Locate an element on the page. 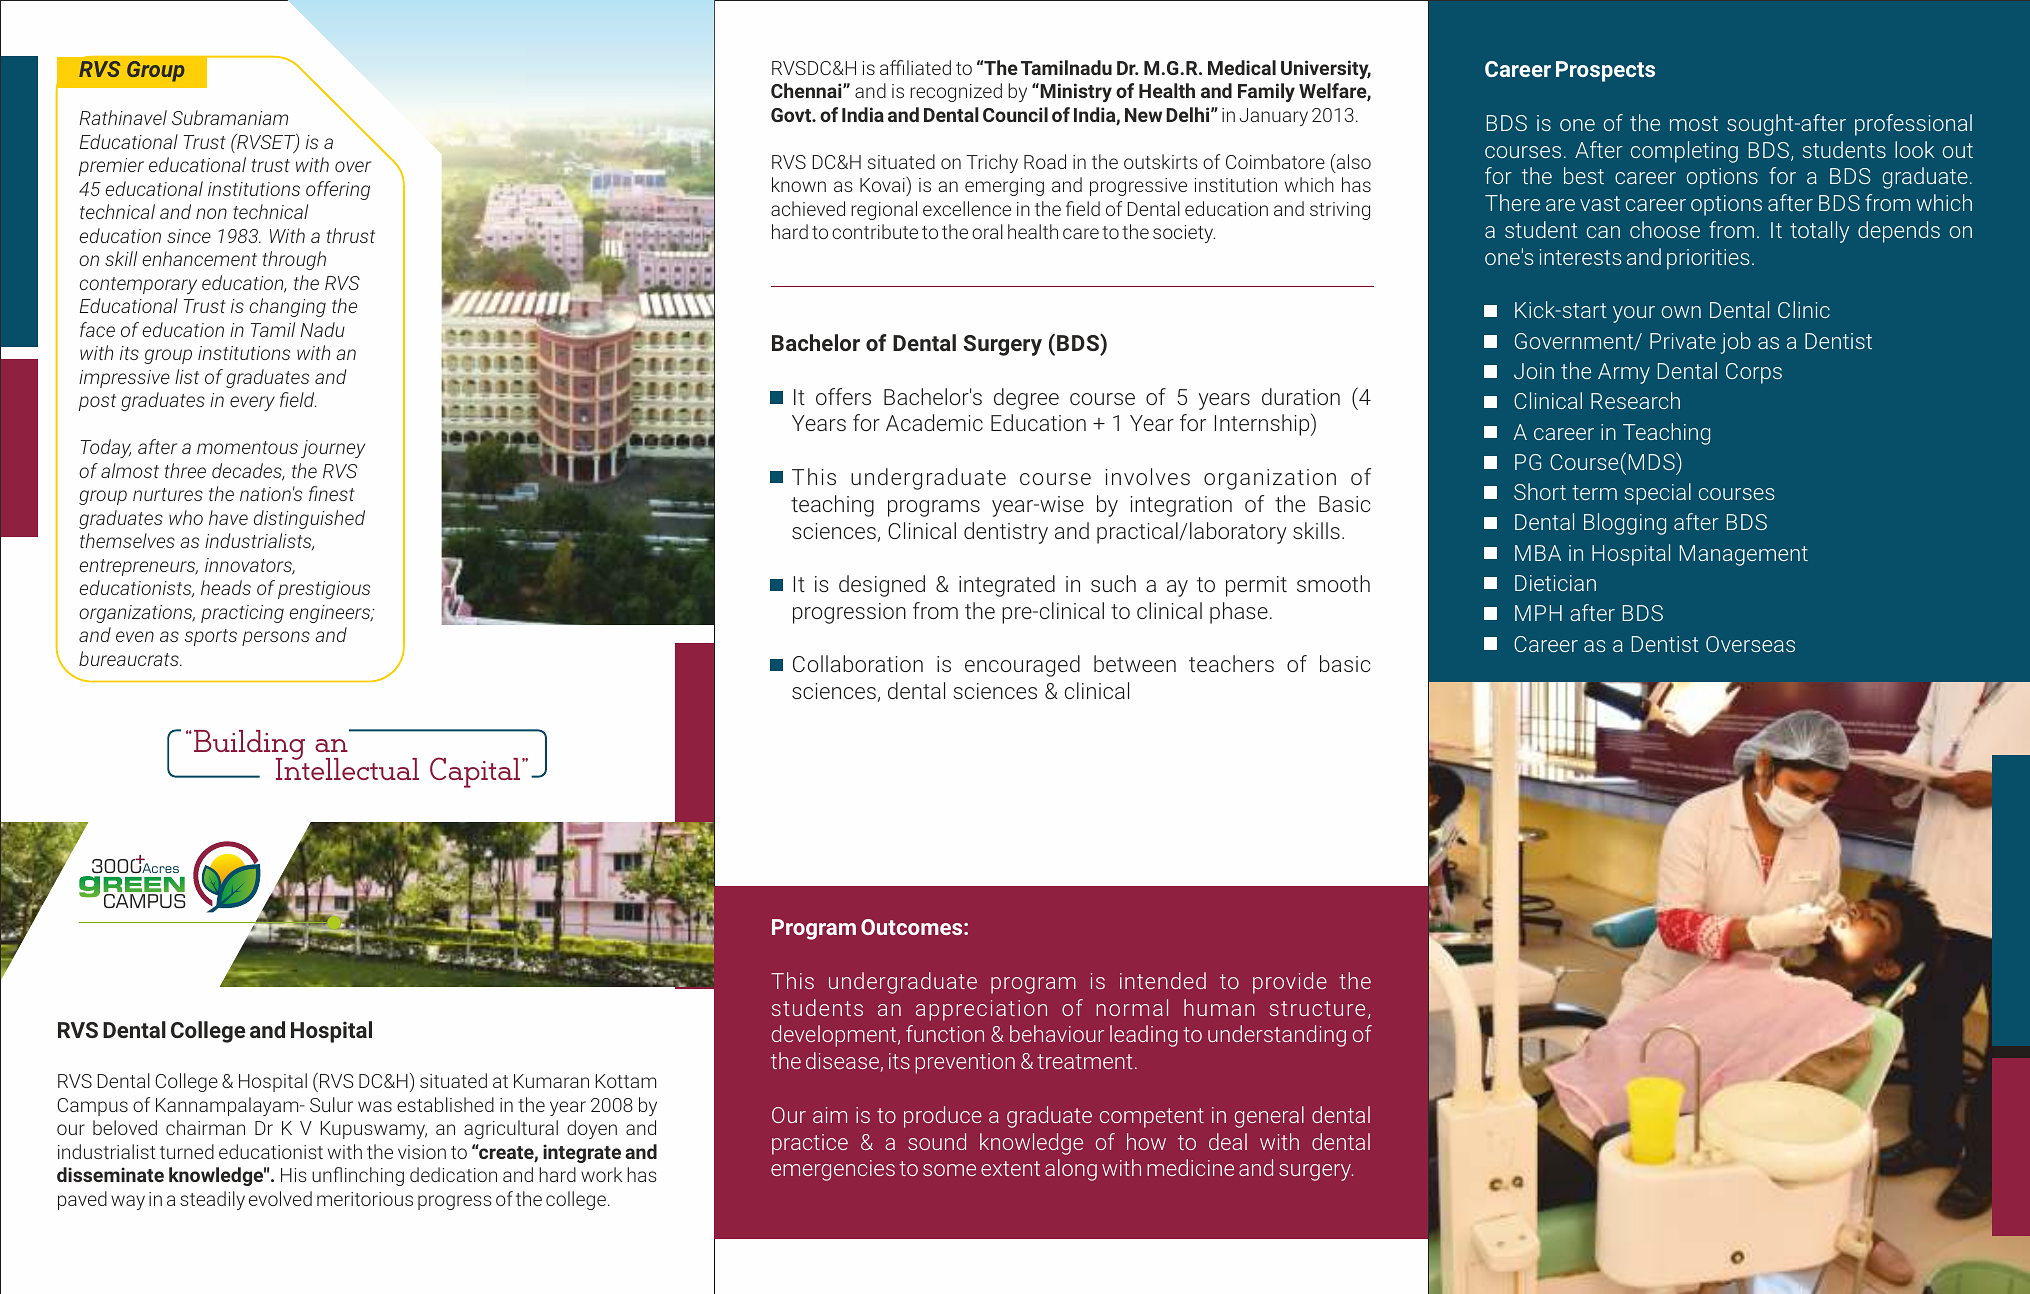  evolved is located at coordinates (280, 1198).
